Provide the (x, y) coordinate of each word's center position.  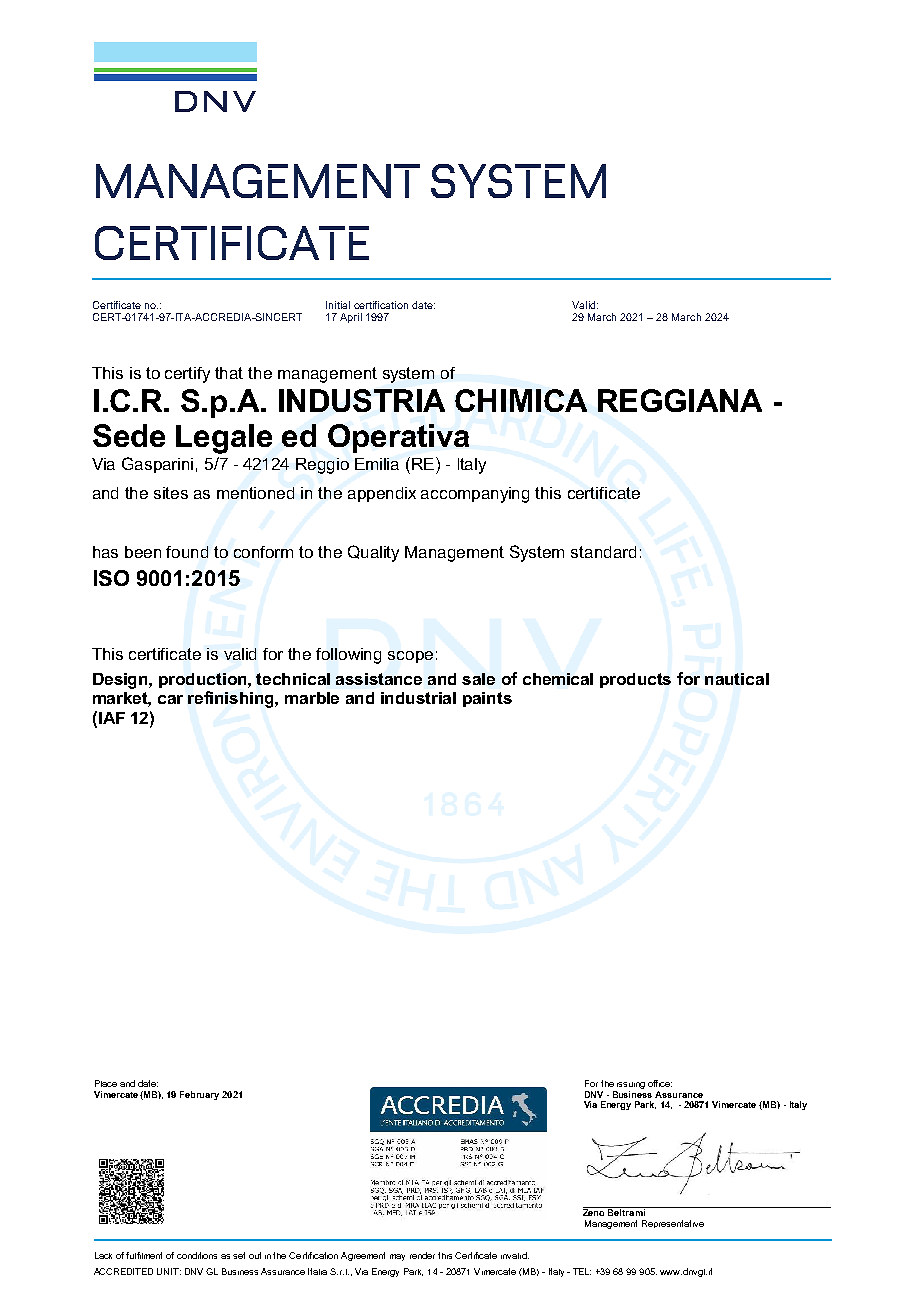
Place (106, 1083)
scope (410, 657)
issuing (631, 1085)
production (204, 680)
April (351, 318)
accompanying (475, 495)
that (229, 373)
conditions (197, 1255)
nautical (737, 679)
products (635, 680)
